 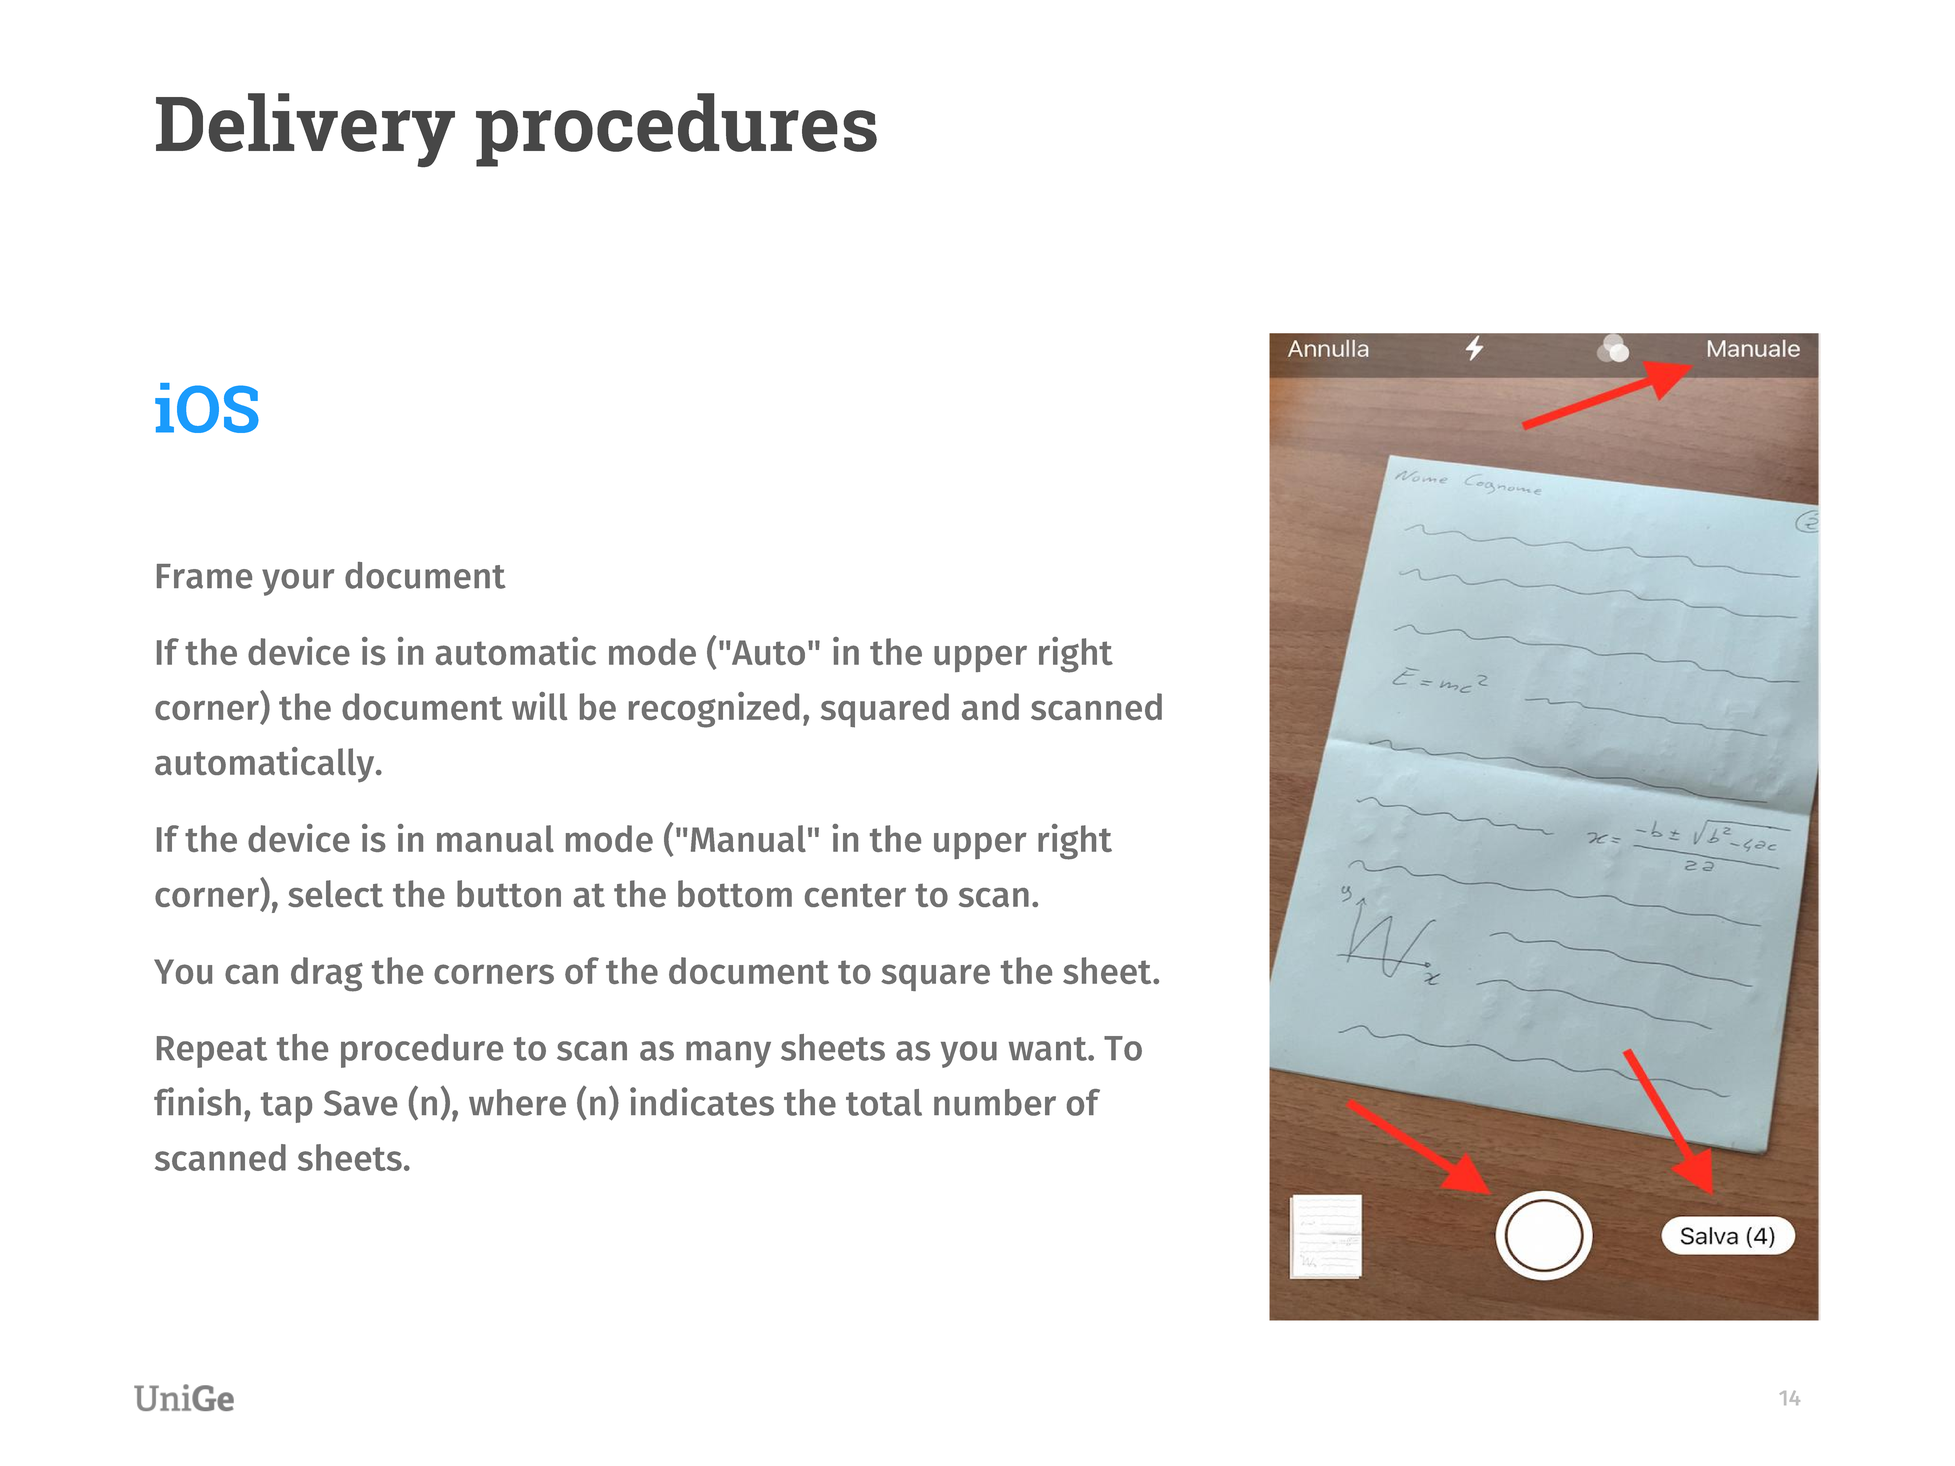 I want to click on and, so click(x=990, y=706).
